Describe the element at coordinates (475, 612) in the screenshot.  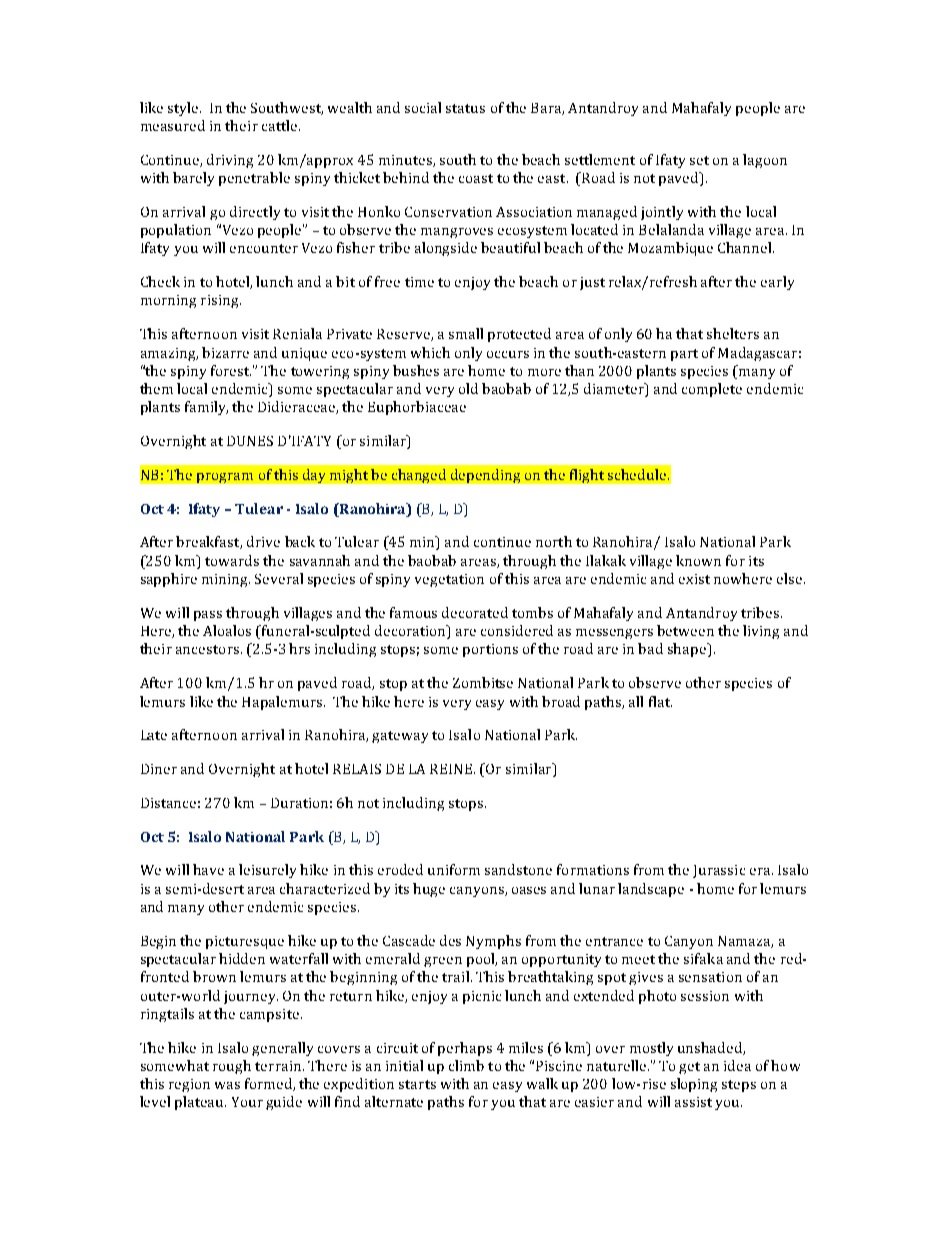
I see `decorated` at that location.
